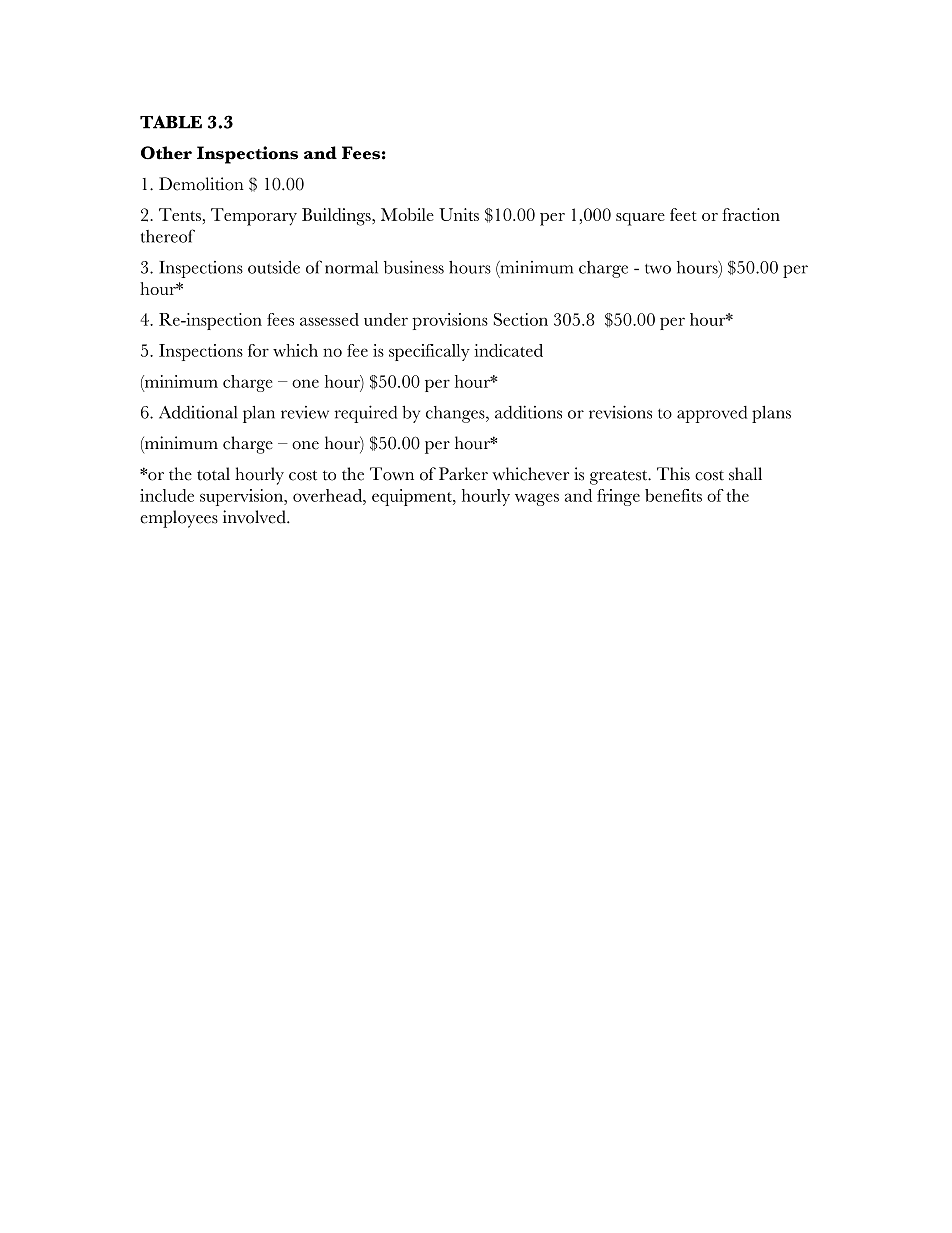  I want to click on benefits, so click(673, 495).
